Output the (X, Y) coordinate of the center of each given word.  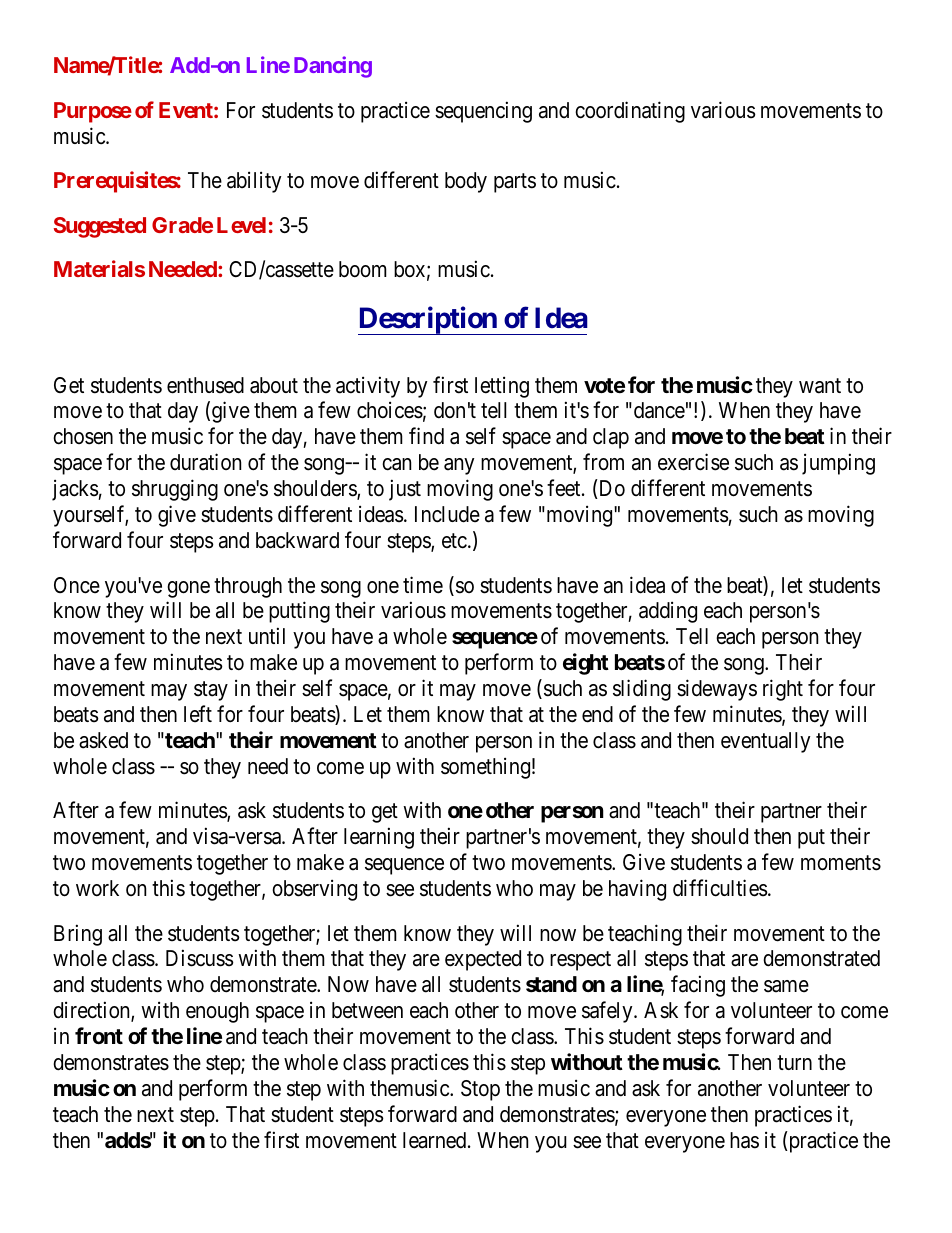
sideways (717, 690)
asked (103, 740)
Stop (480, 1090)
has (744, 1140)
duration (205, 462)
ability (254, 182)
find (426, 436)
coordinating (630, 112)
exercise (693, 462)
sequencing (483, 112)
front (99, 1035)
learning (379, 838)
